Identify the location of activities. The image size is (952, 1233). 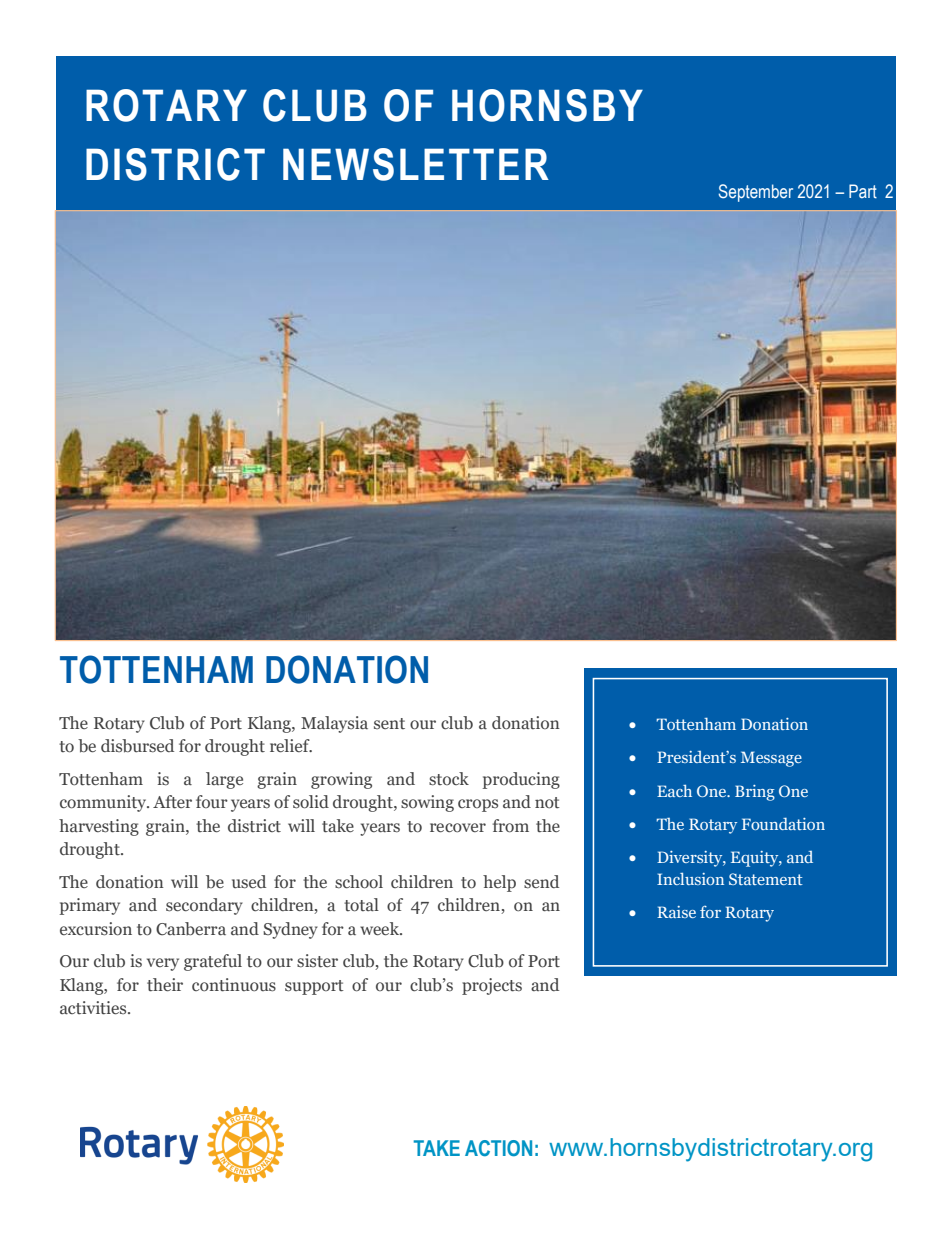
(94, 1008).
